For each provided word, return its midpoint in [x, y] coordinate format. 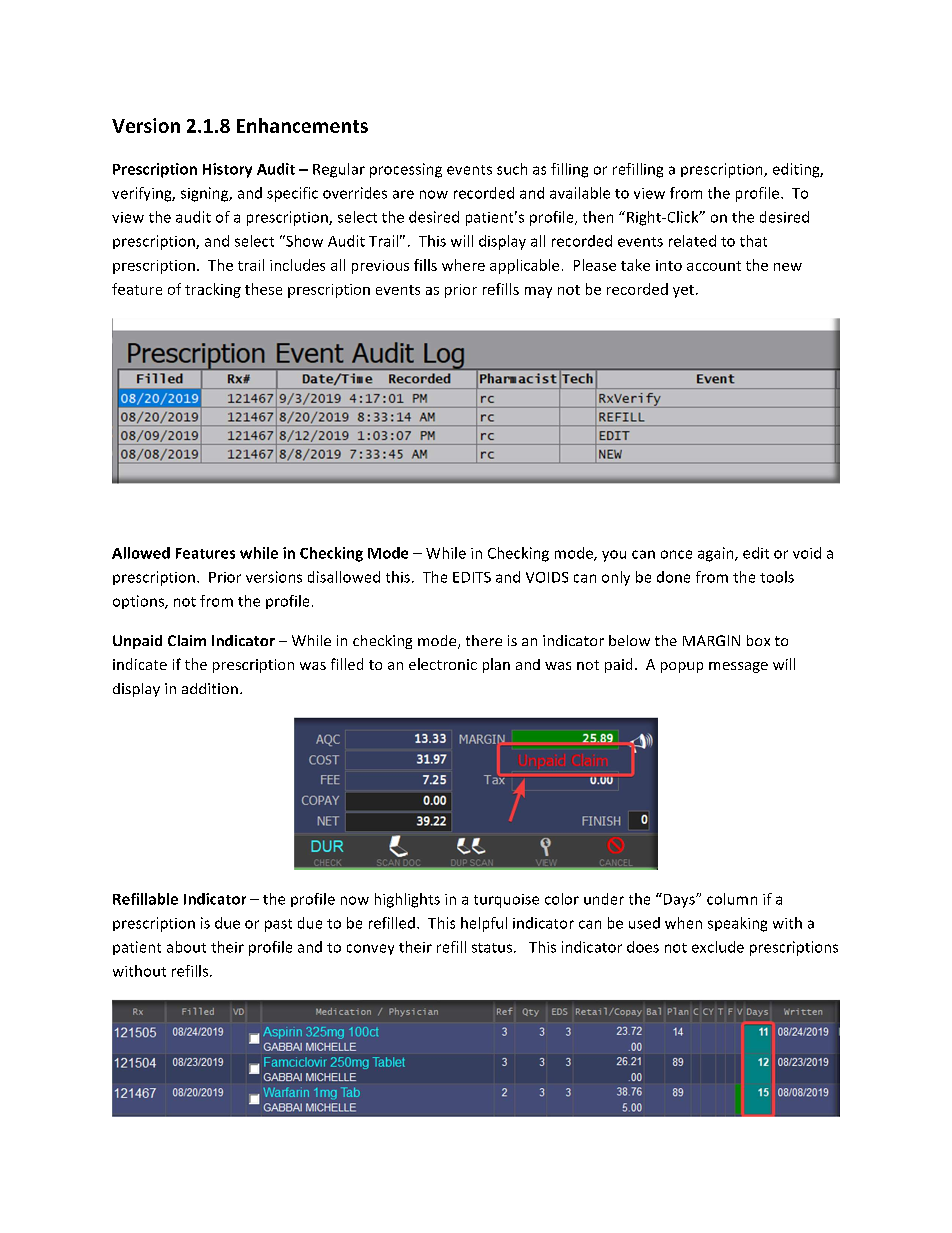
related [692, 241]
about [186, 947]
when [683, 923]
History [227, 170]
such [512, 169]
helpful [484, 924]
